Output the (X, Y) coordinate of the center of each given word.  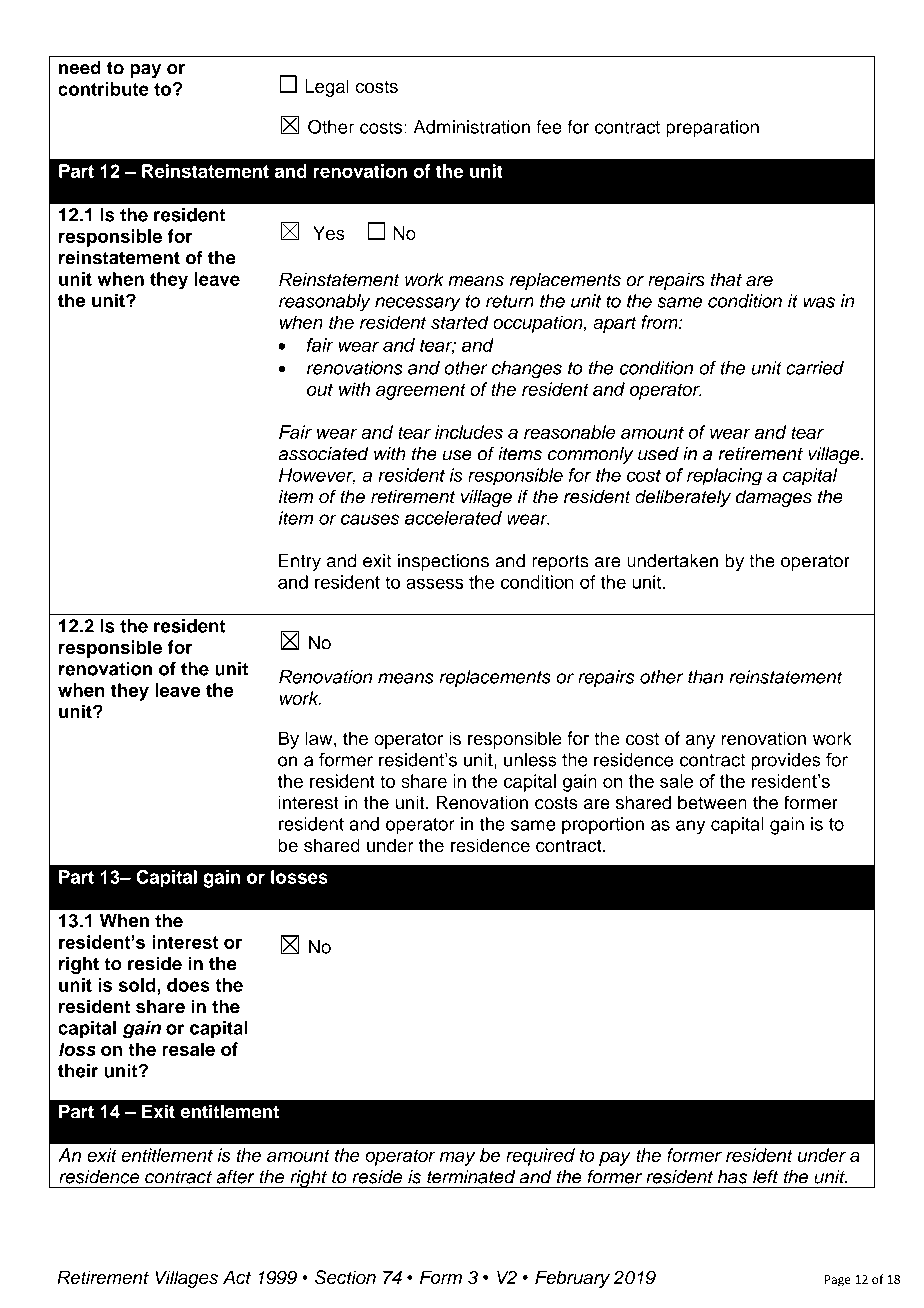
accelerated (453, 518)
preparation (712, 129)
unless (530, 760)
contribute (103, 89)
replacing (724, 477)
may (458, 1158)
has (732, 1177)
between (712, 802)
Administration (472, 127)
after (235, 1176)
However (317, 476)
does (188, 985)
